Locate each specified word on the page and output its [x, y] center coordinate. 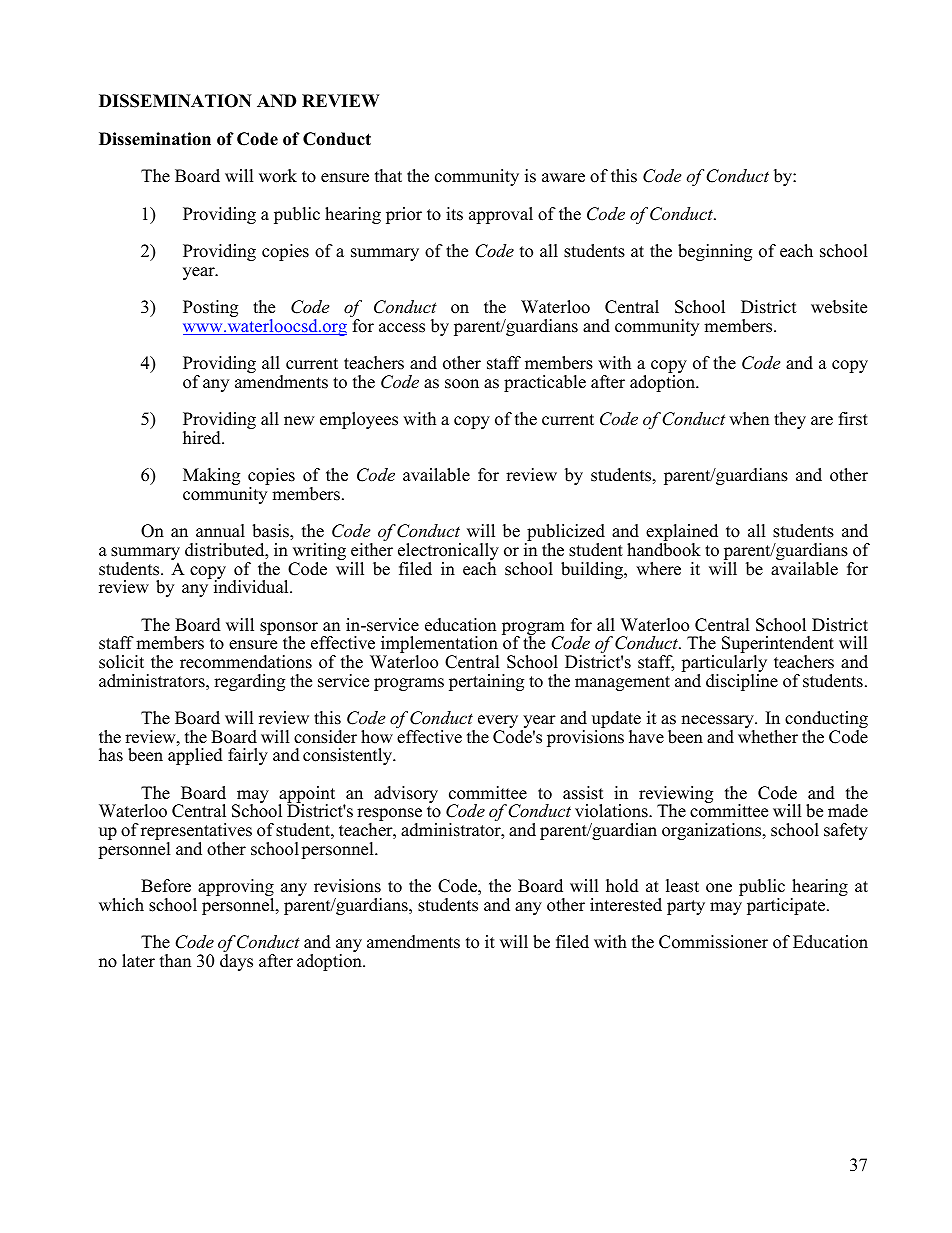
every [499, 723]
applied [195, 756]
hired [203, 438]
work [278, 176]
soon [462, 384]
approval [501, 215]
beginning [715, 252]
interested [626, 905]
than [175, 960]
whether [768, 737]
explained [682, 534]
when [749, 419]
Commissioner [713, 942]
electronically [448, 553]
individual [251, 586]
